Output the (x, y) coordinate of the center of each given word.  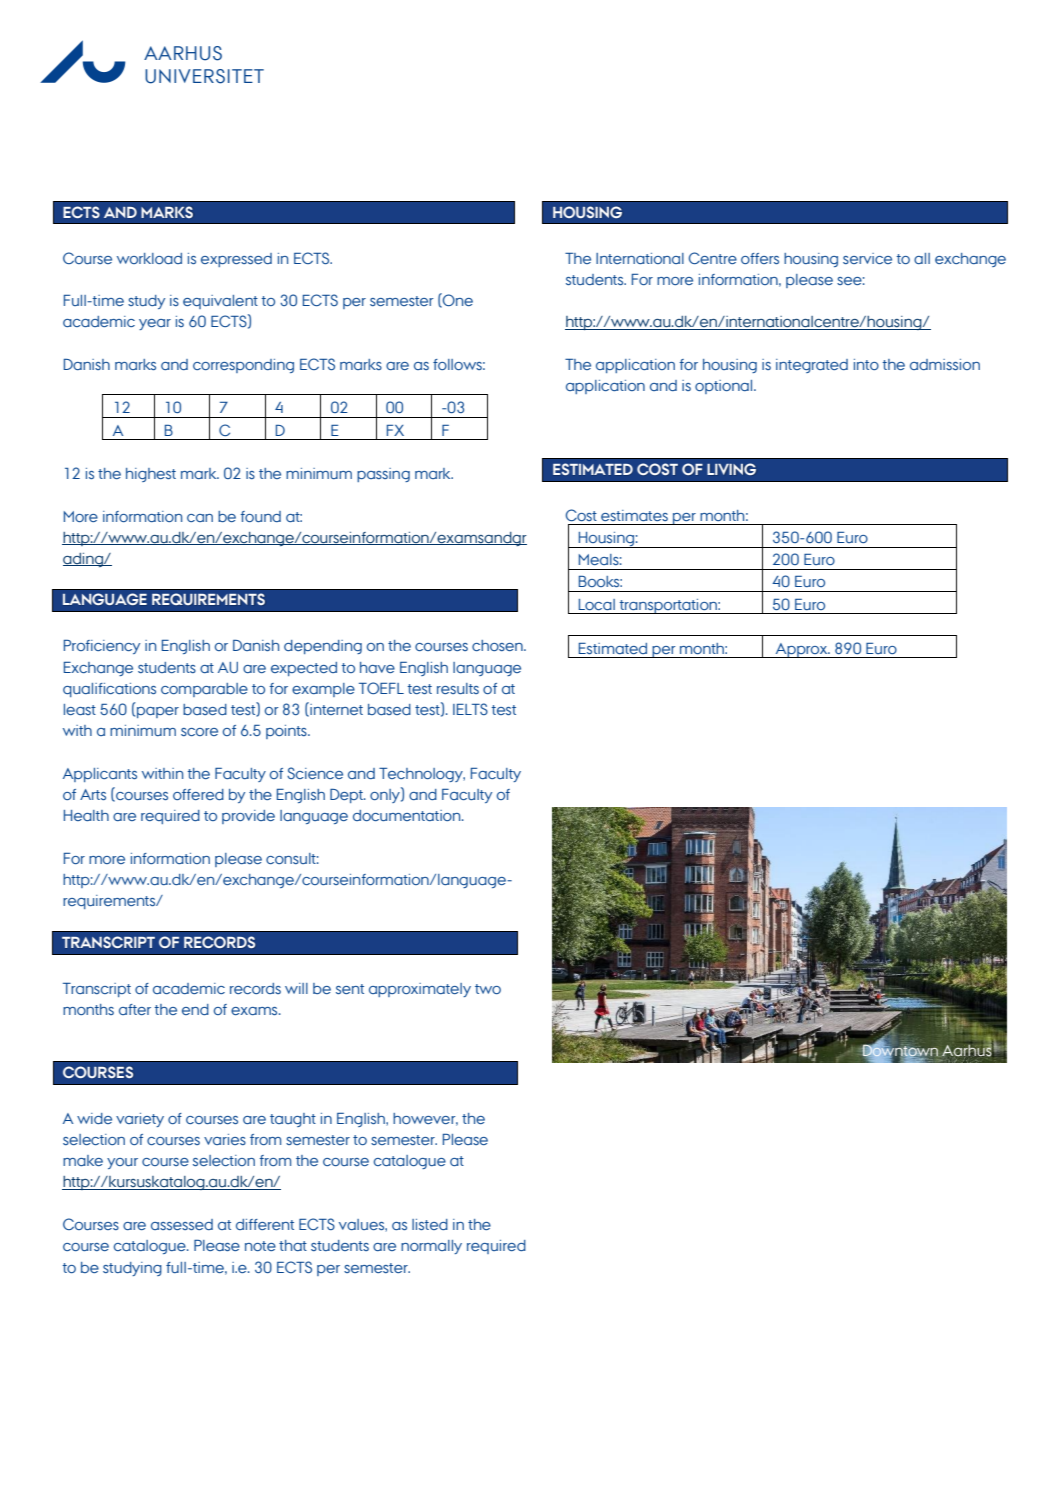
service (867, 258)
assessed (182, 1224)
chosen (498, 645)
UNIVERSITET (204, 76)
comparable (204, 690)
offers (760, 258)
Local (597, 604)
